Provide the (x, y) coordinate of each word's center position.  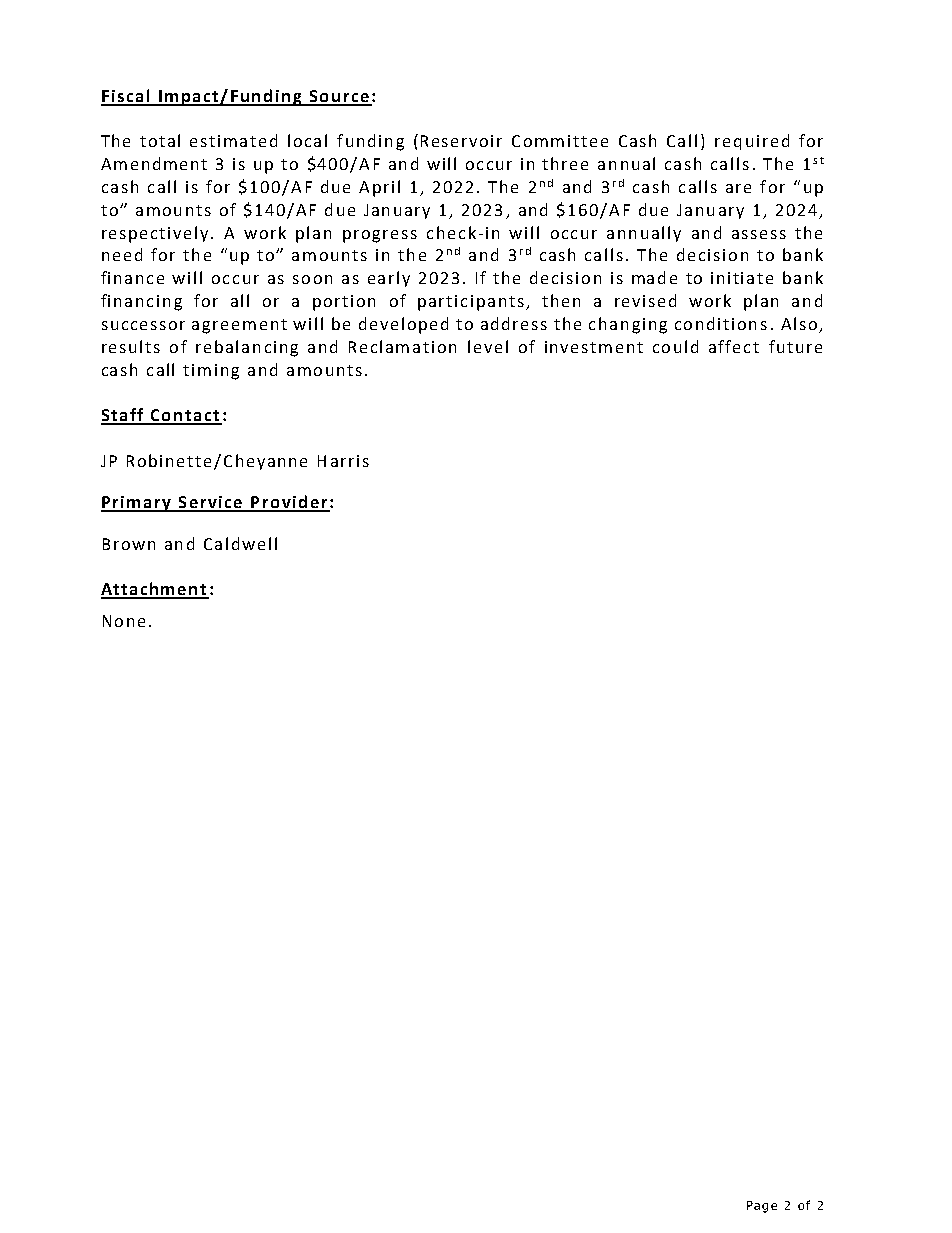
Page (762, 1207)
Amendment (154, 163)
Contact (185, 416)
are (738, 188)
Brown (129, 544)
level (488, 346)
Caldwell (240, 543)
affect (734, 346)
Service (211, 503)
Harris (343, 461)
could (675, 346)
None (124, 621)
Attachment (155, 590)
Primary (137, 504)
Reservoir (461, 141)
